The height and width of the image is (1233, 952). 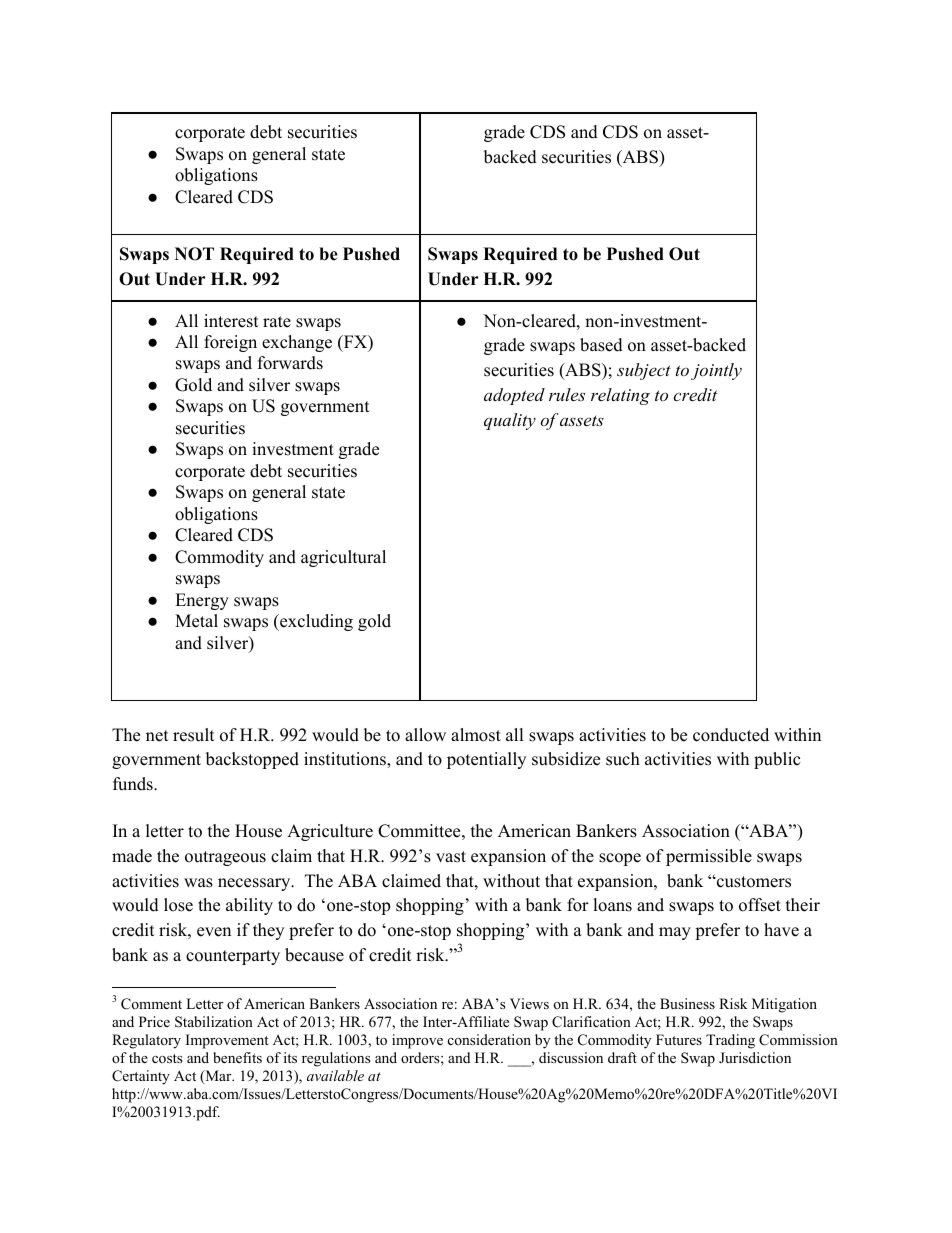 I want to click on potentially, so click(x=486, y=760).
